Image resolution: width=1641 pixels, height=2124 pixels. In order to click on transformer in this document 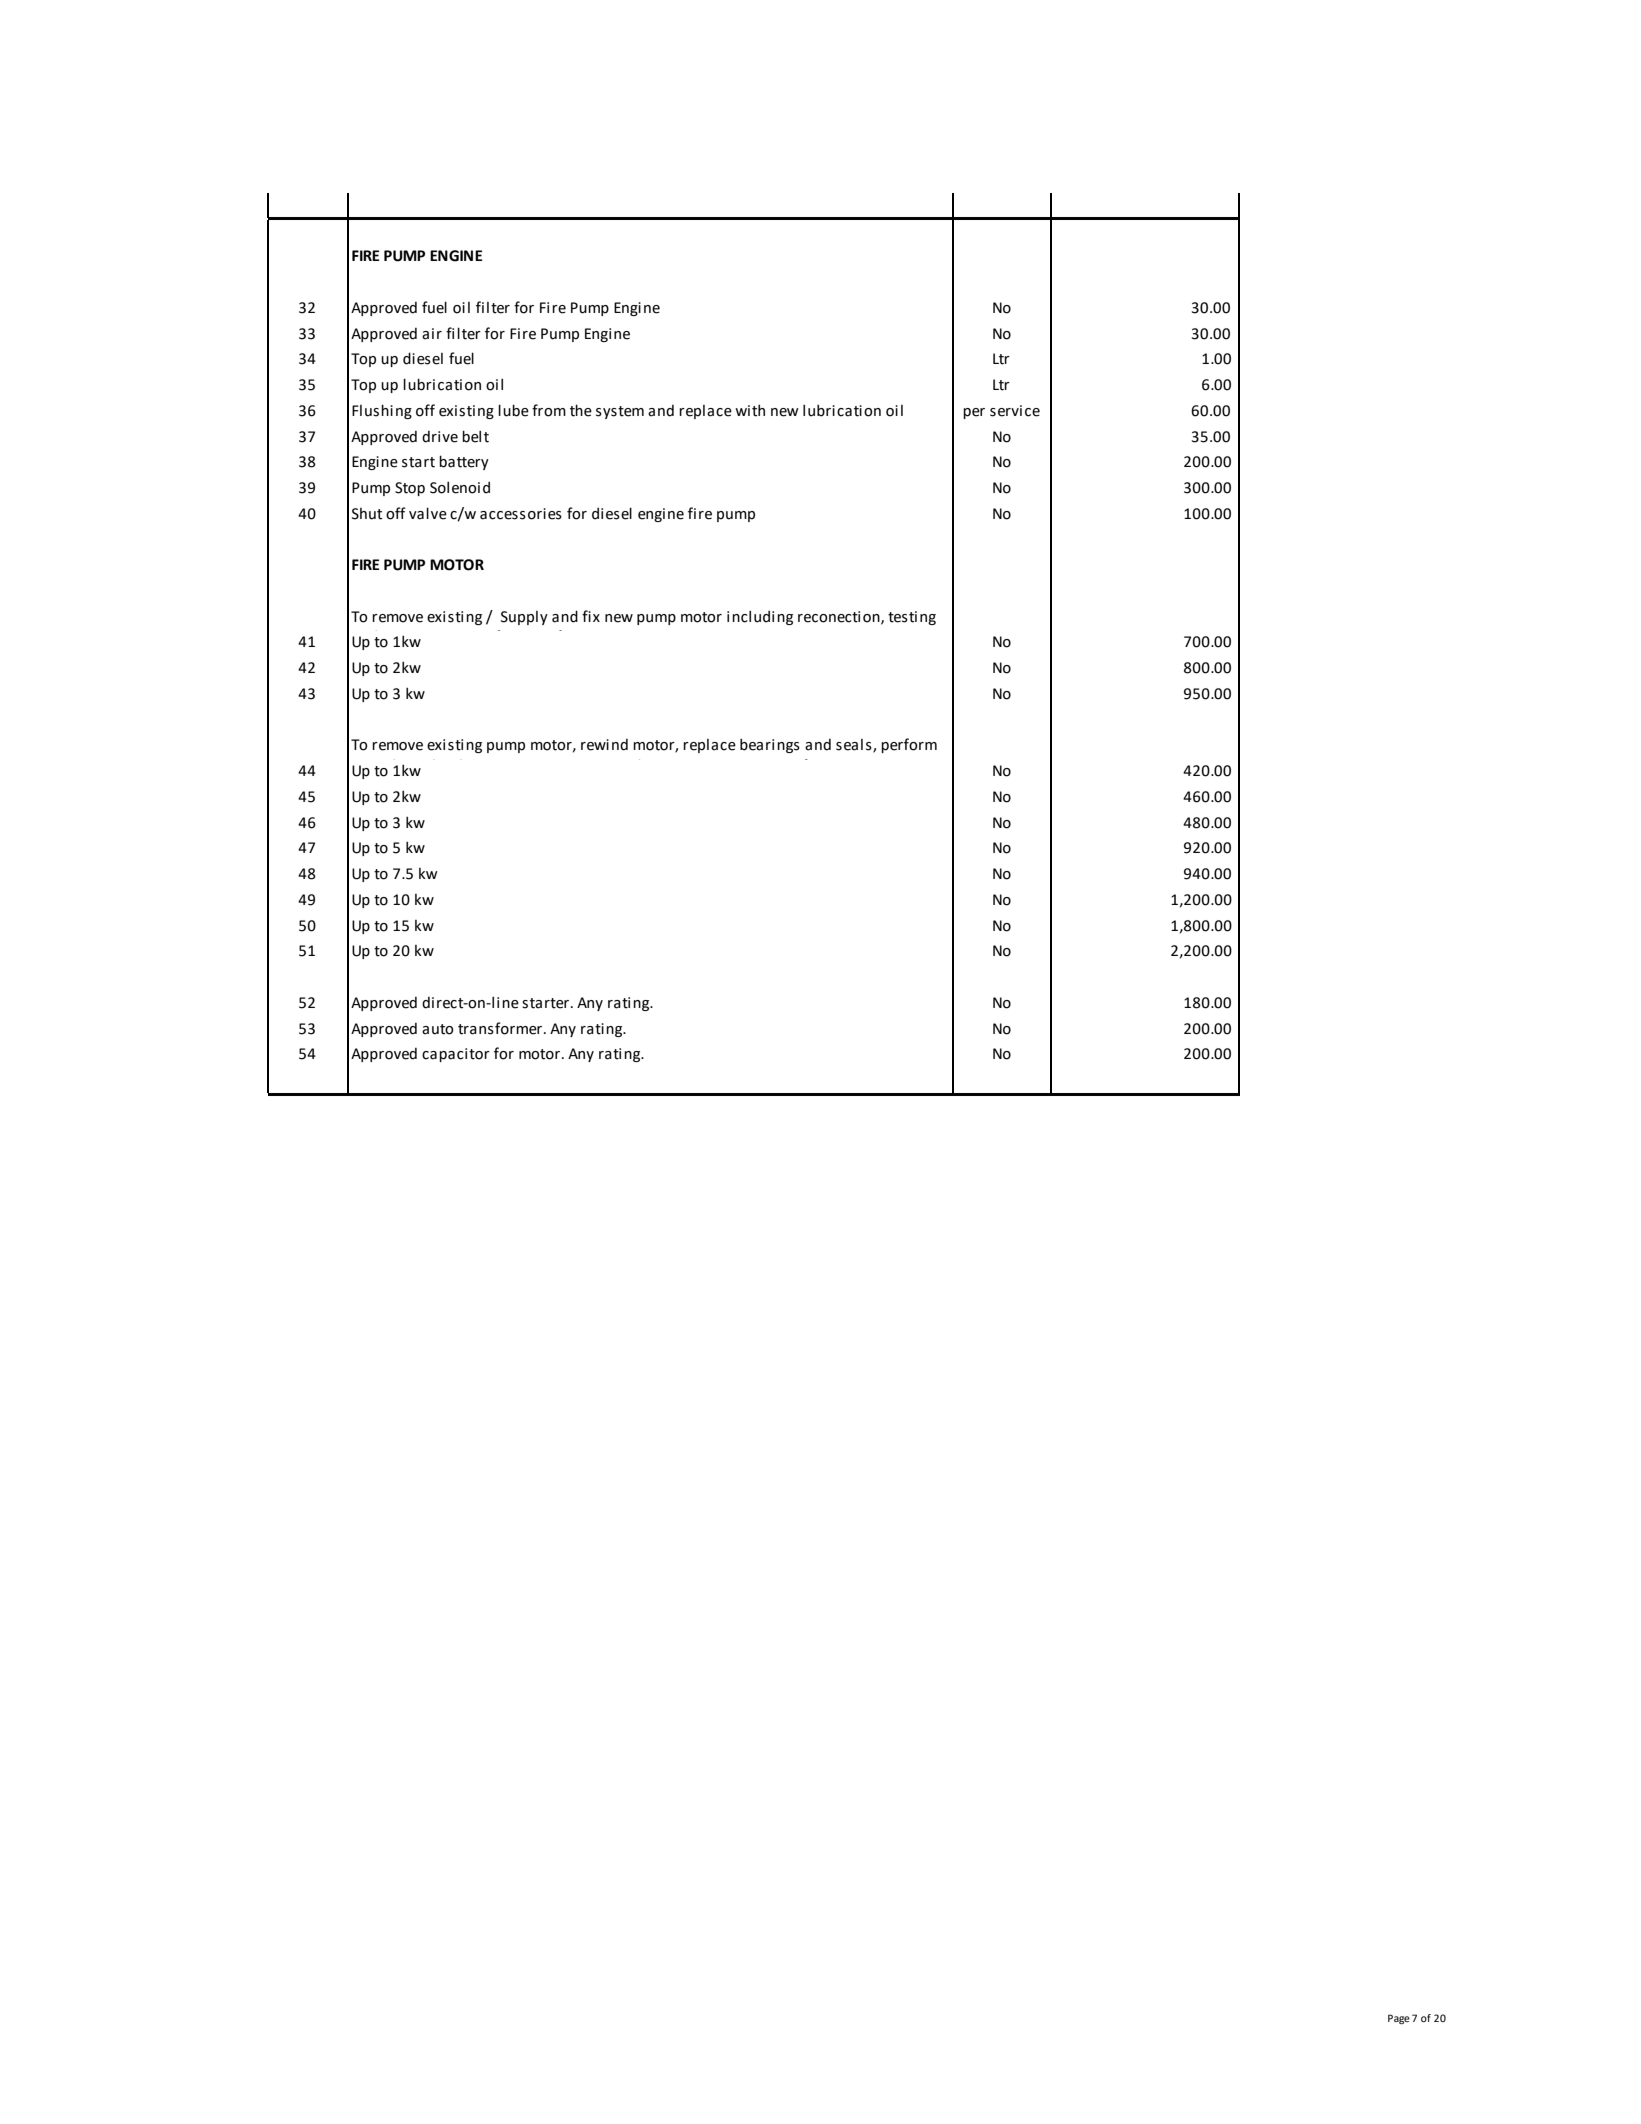, I will do `click(500, 1028)`.
